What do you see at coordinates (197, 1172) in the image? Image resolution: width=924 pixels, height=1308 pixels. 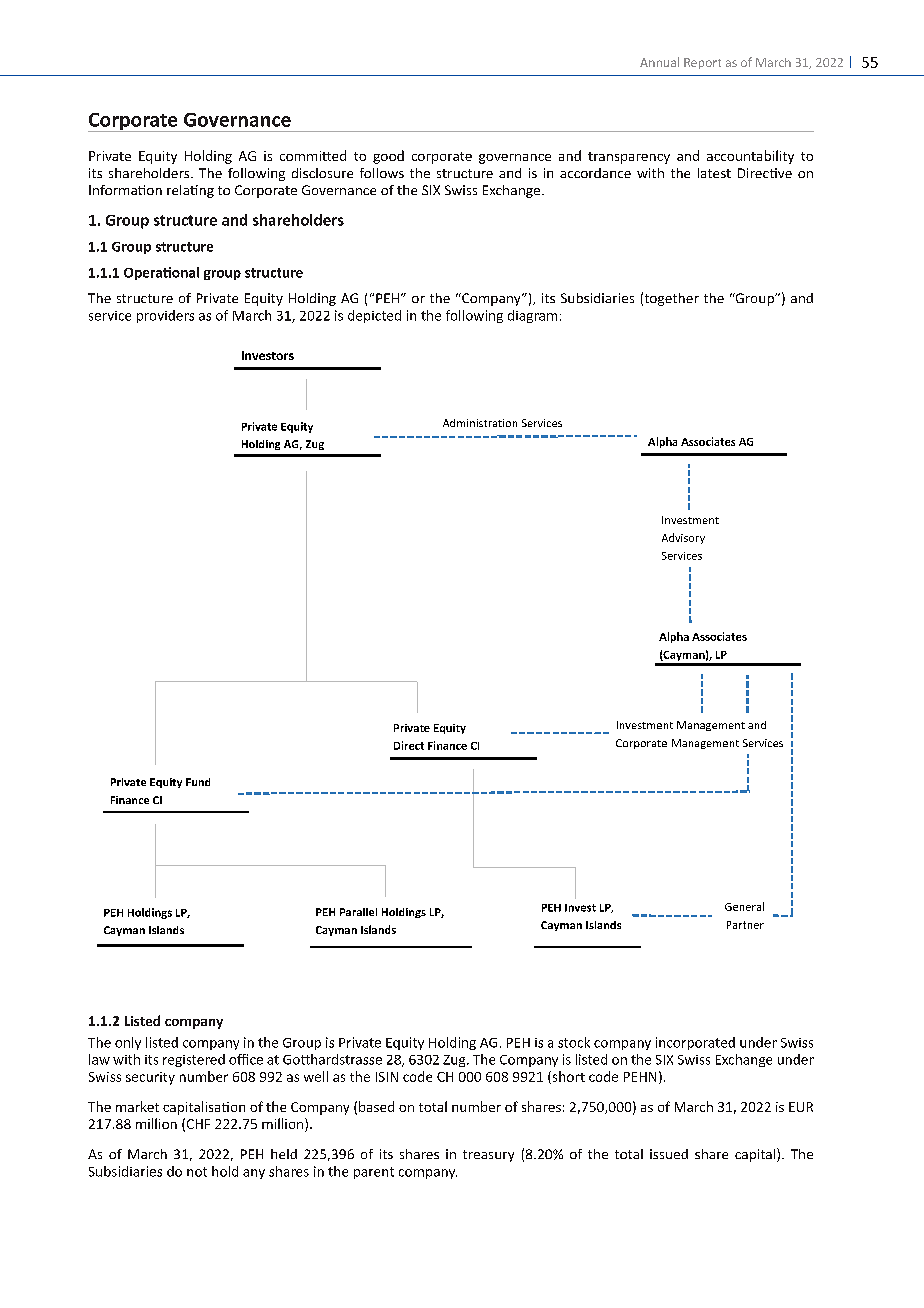 I see `not` at bounding box center [197, 1172].
